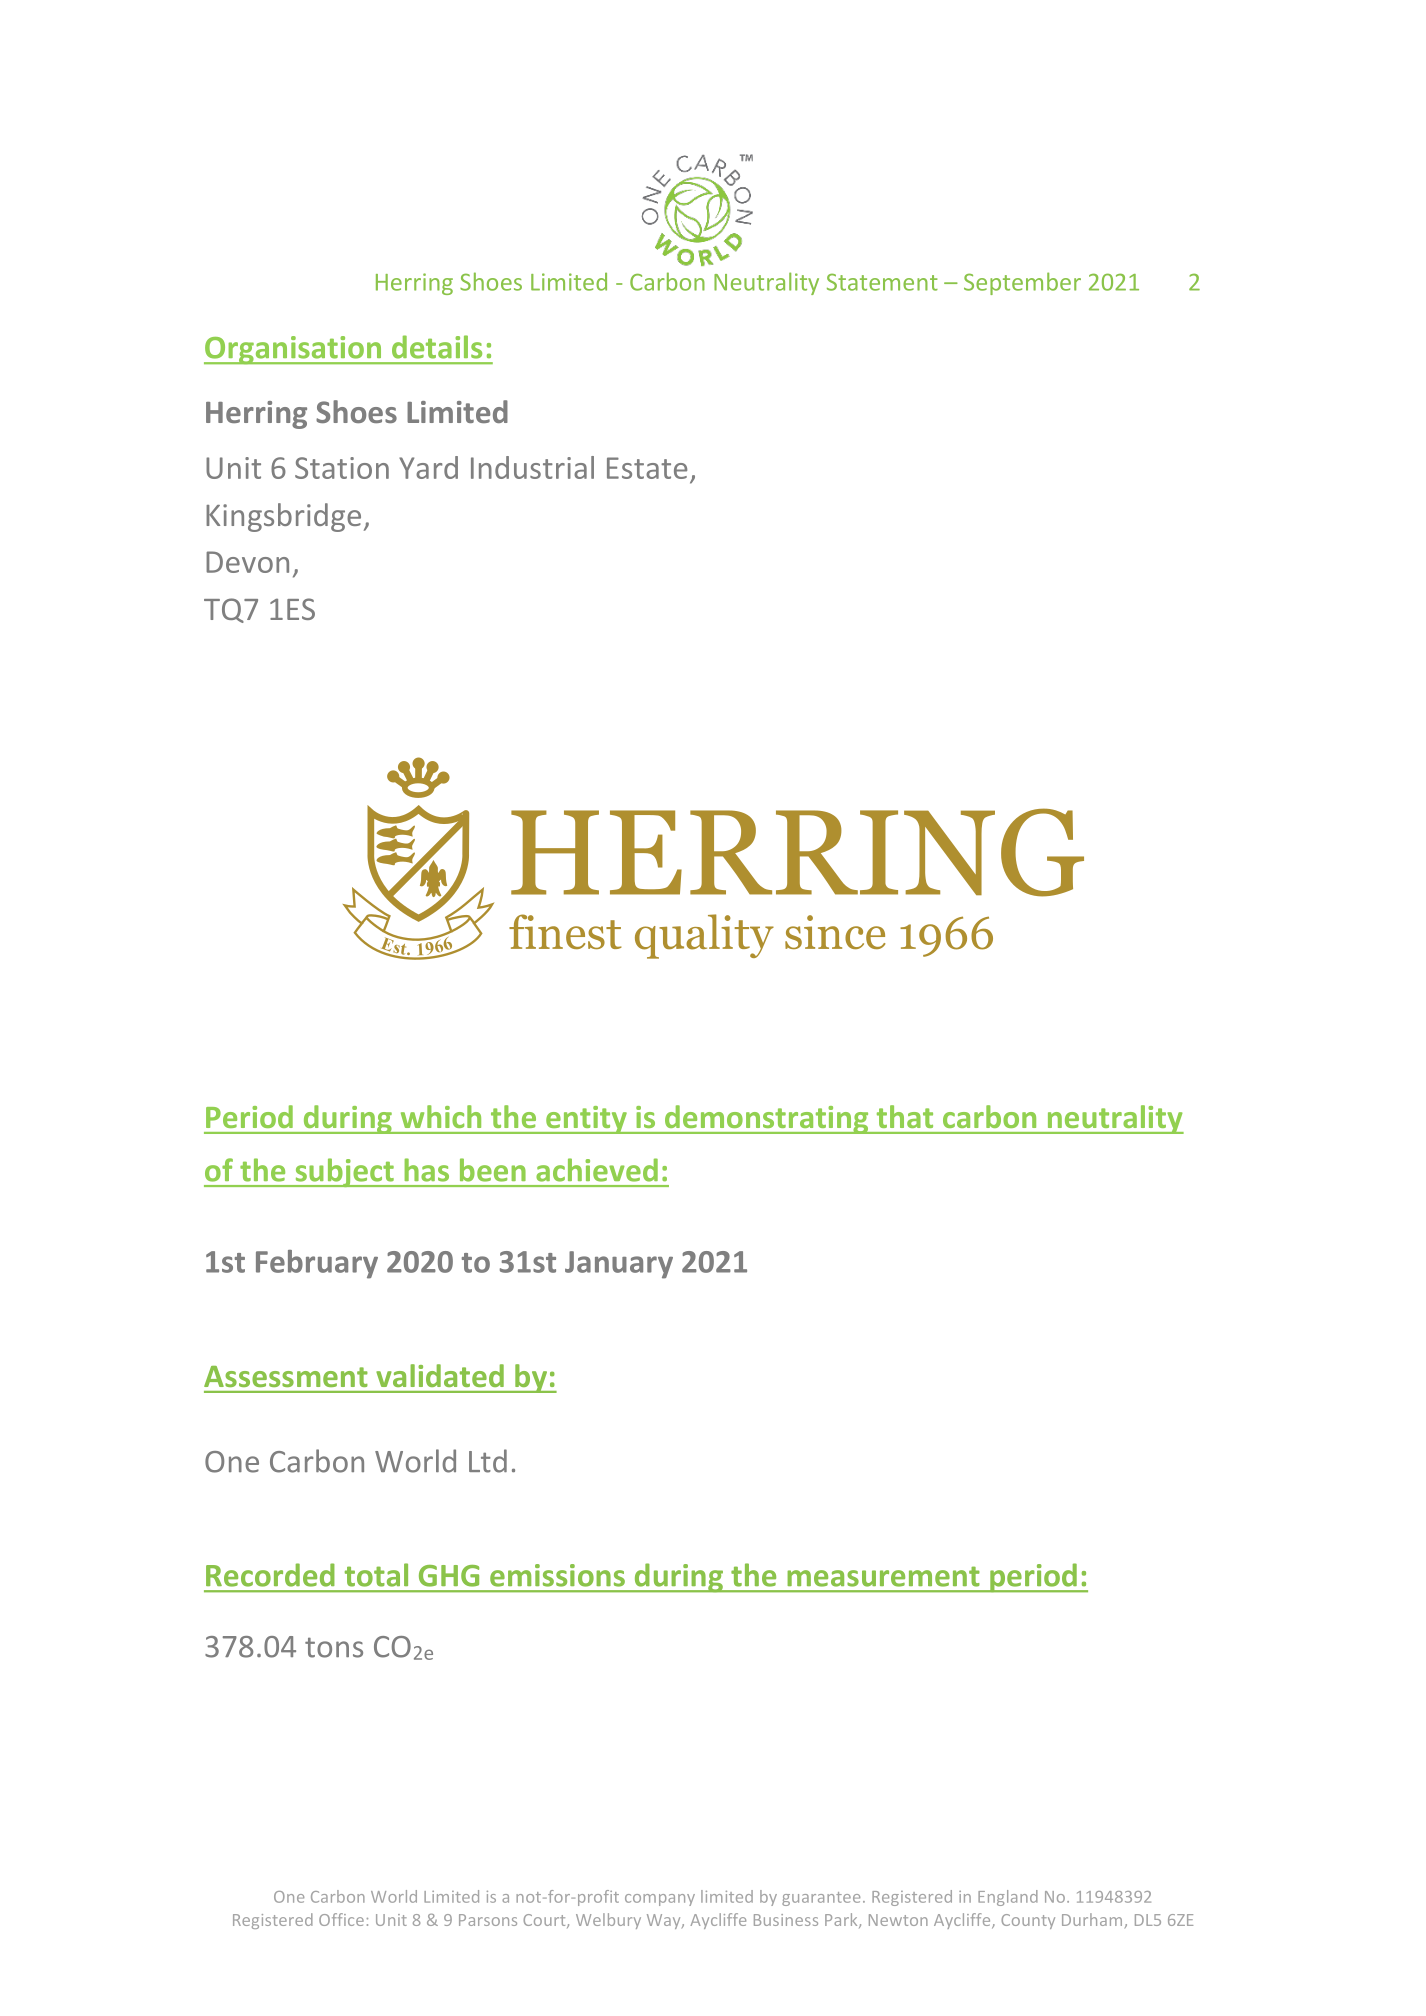  Describe the element at coordinates (344, 1172) in the screenshot. I see `subject` at that location.
